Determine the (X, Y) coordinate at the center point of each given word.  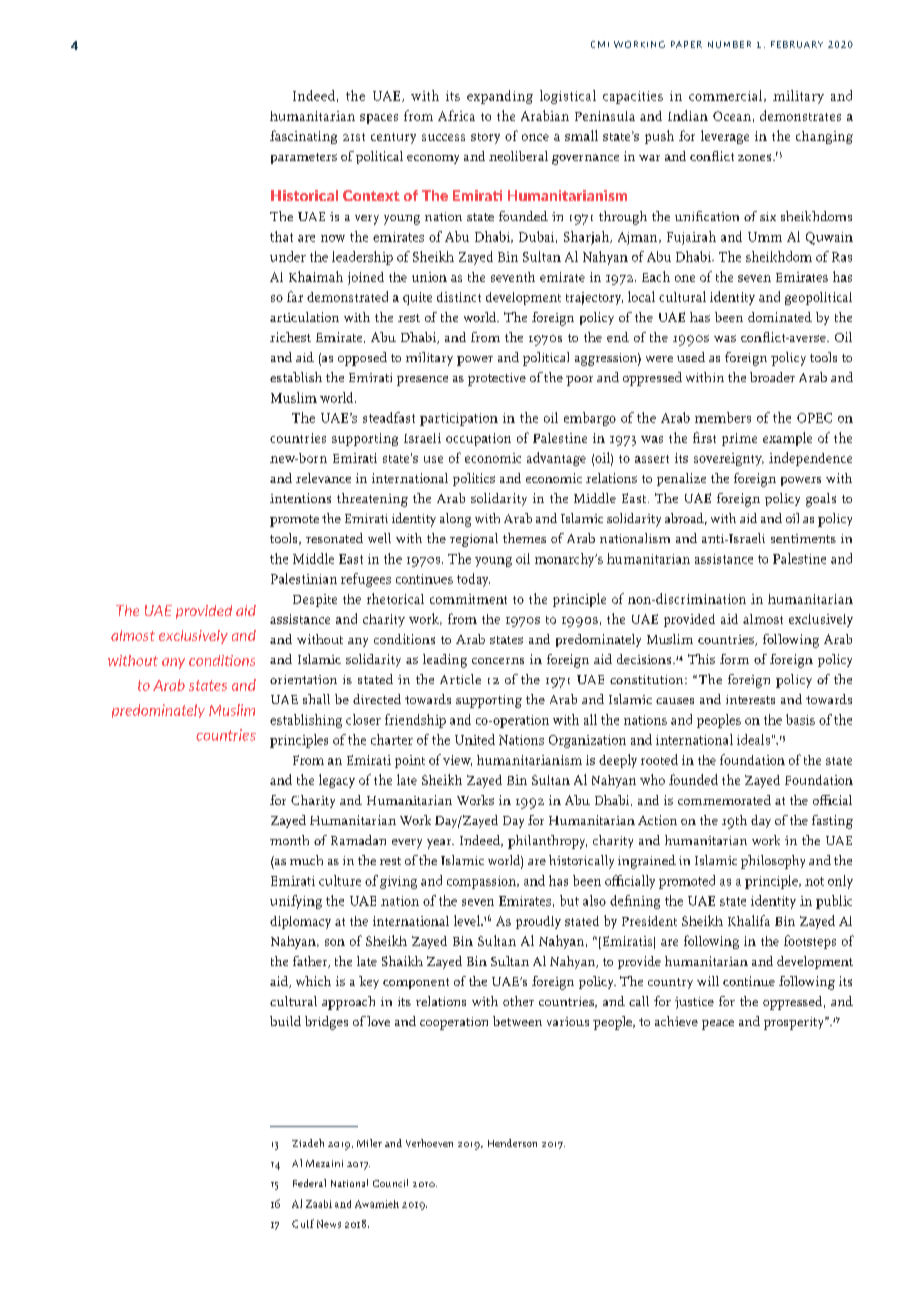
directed (377, 699)
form (734, 659)
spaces (379, 119)
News (329, 1224)
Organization (587, 741)
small (581, 135)
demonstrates (800, 115)
